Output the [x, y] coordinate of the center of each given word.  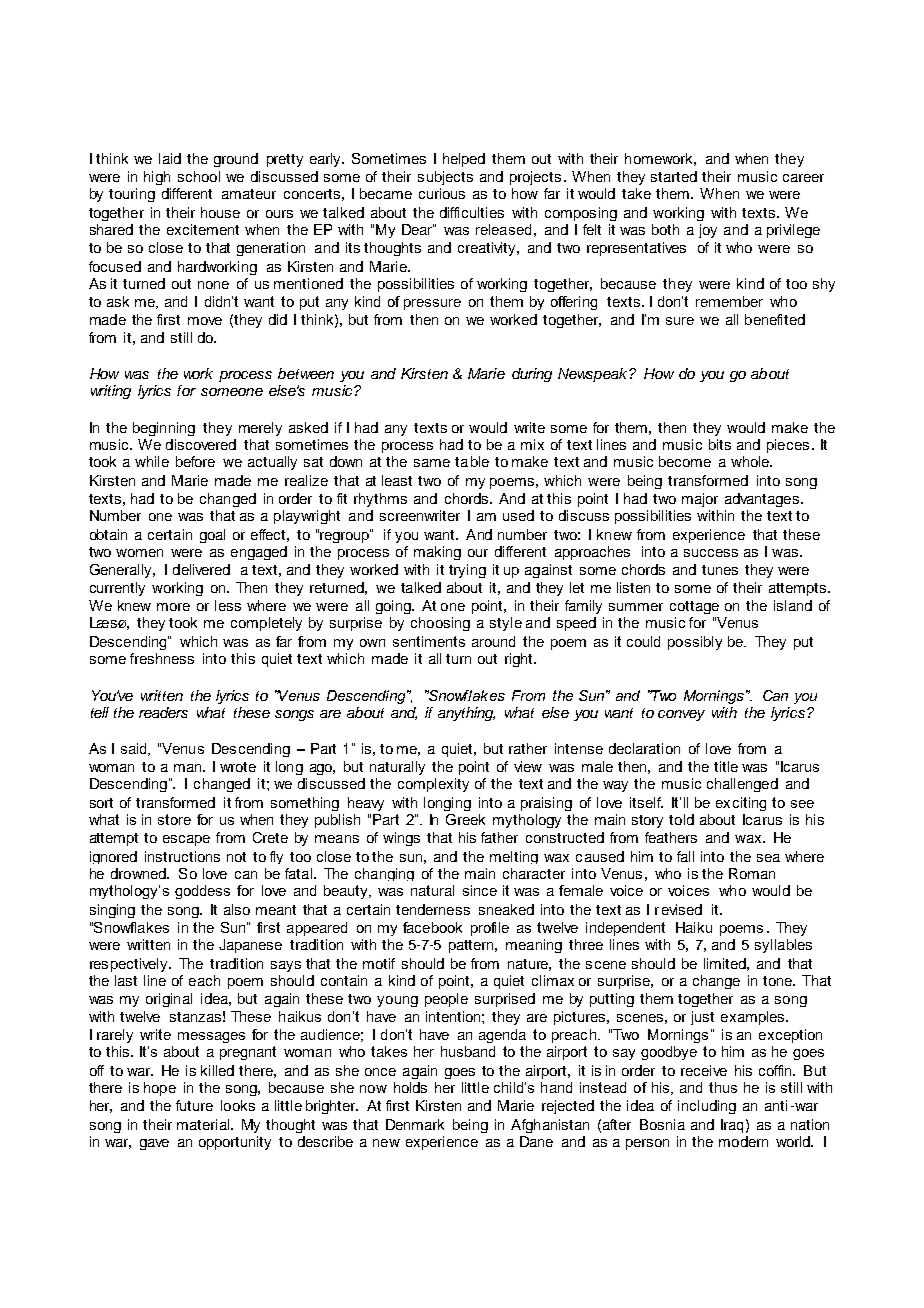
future [194, 1105]
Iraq [732, 1126]
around [493, 641]
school [199, 176]
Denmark [415, 1124]
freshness [162, 658]
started [674, 176]
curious [442, 193]
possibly [695, 643]
